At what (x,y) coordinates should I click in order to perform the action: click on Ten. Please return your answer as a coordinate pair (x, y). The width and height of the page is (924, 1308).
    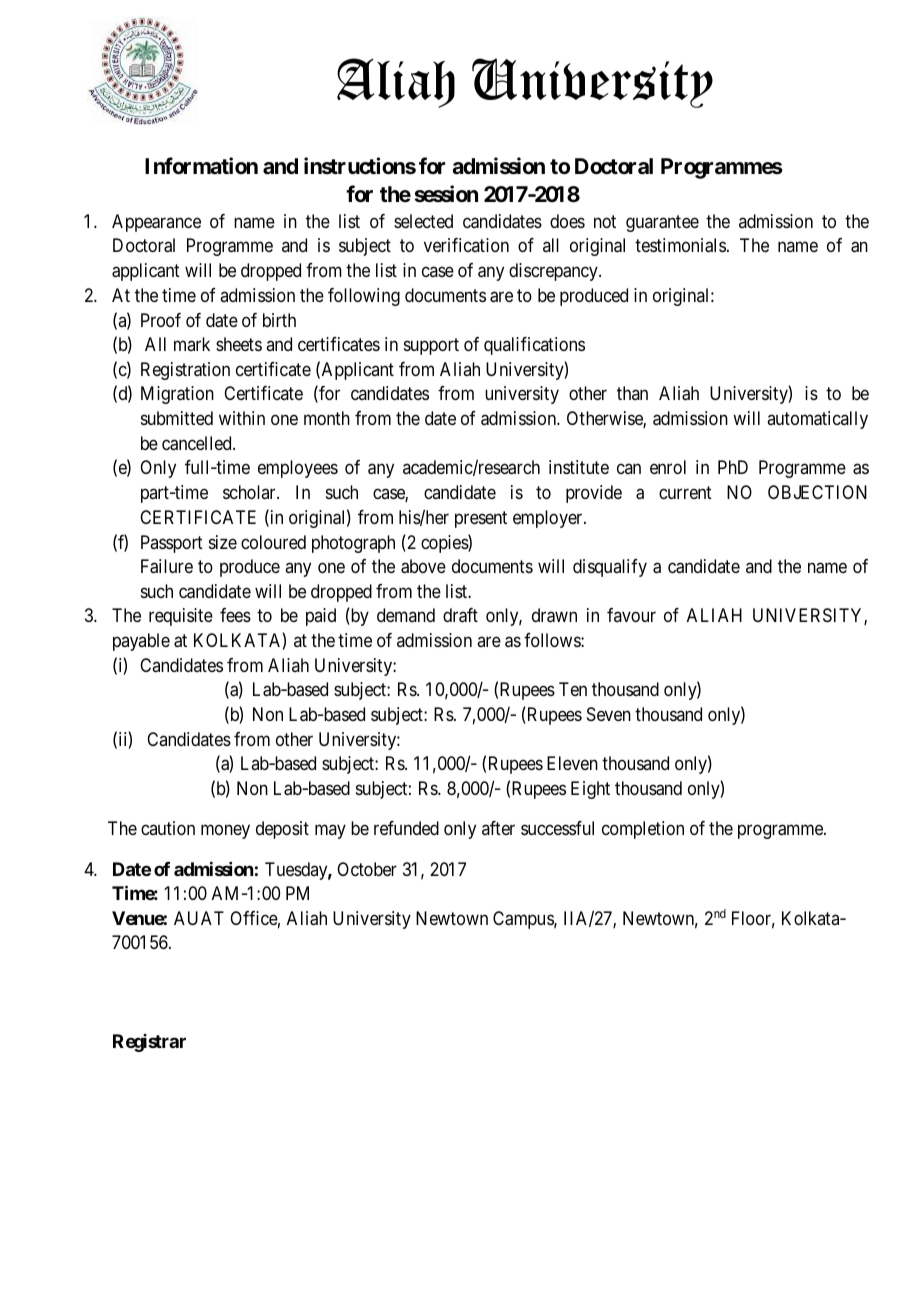
    Looking at the image, I should click on (573, 689).
